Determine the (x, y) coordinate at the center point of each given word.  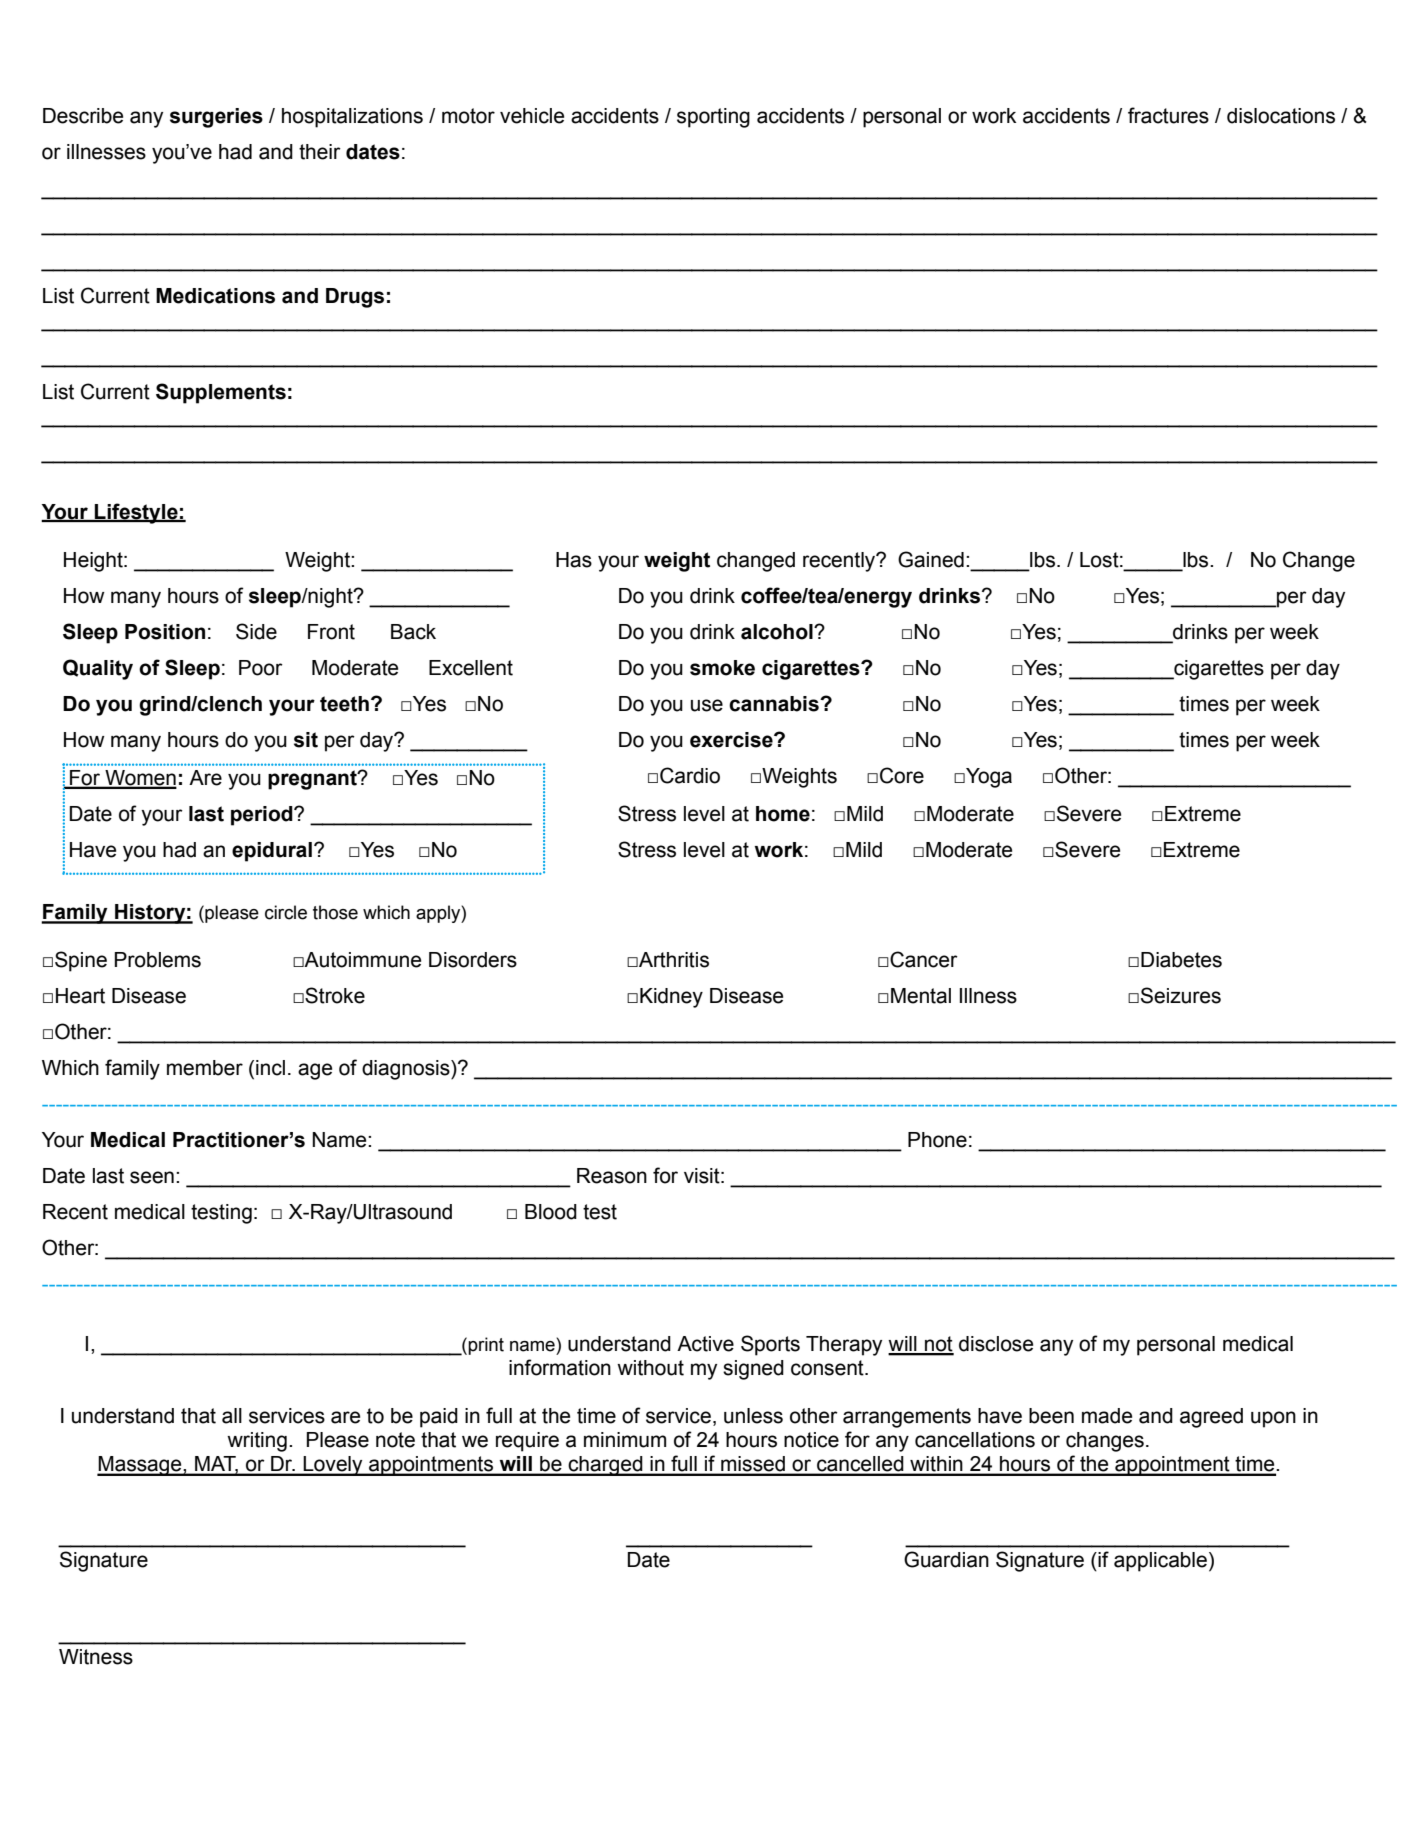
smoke (722, 668)
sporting (713, 118)
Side (256, 631)
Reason (612, 1176)
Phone (937, 1140)
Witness (96, 1657)
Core (902, 775)
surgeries (216, 118)
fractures (1168, 115)
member (205, 1068)
